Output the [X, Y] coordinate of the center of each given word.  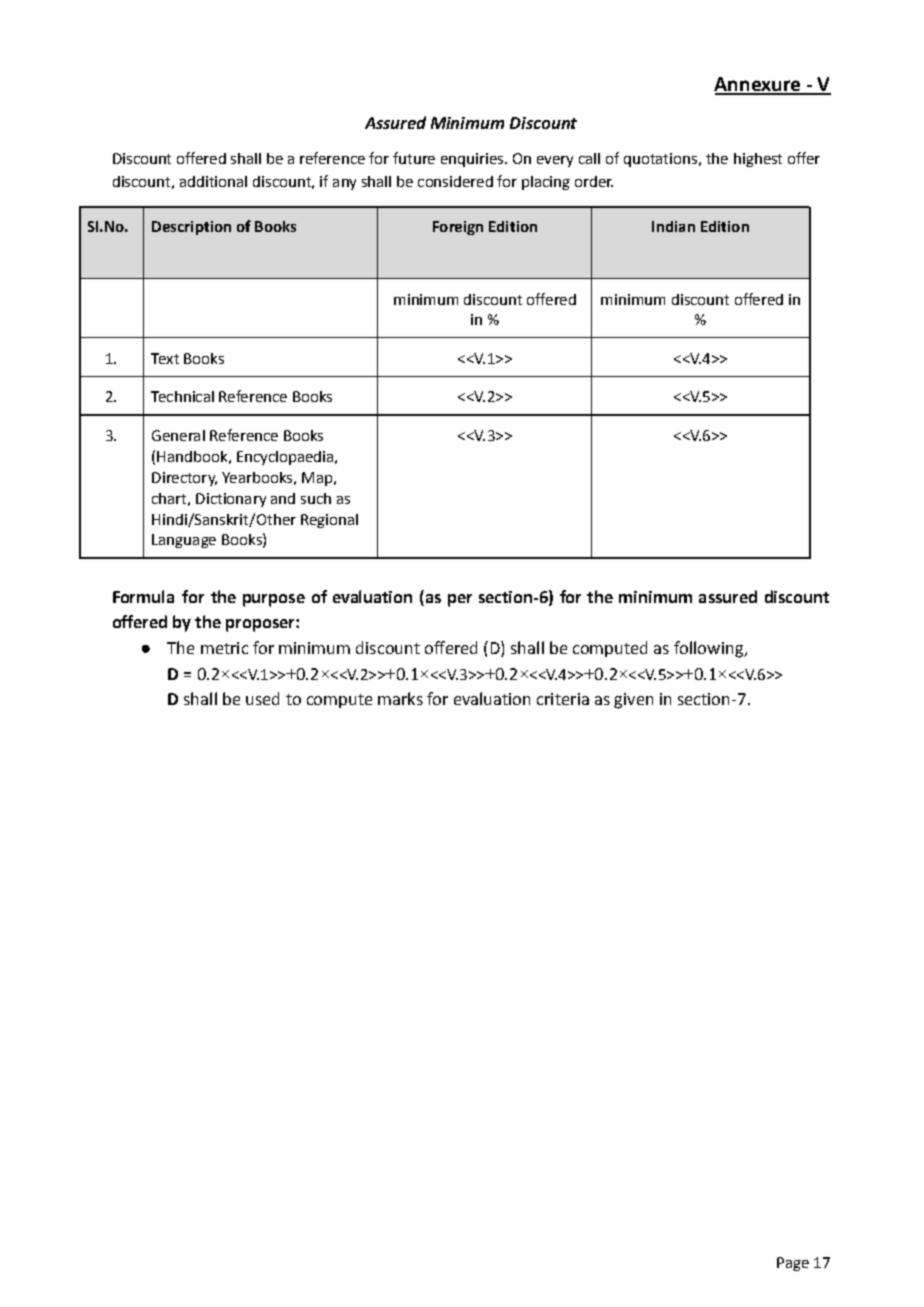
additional [213, 181]
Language [184, 541]
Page [793, 1264]
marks [400, 698]
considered [455, 181]
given [633, 701]
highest [758, 160]
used [262, 698]
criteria [563, 699]
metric [224, 648]
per [460, 600]
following [709, 649]
